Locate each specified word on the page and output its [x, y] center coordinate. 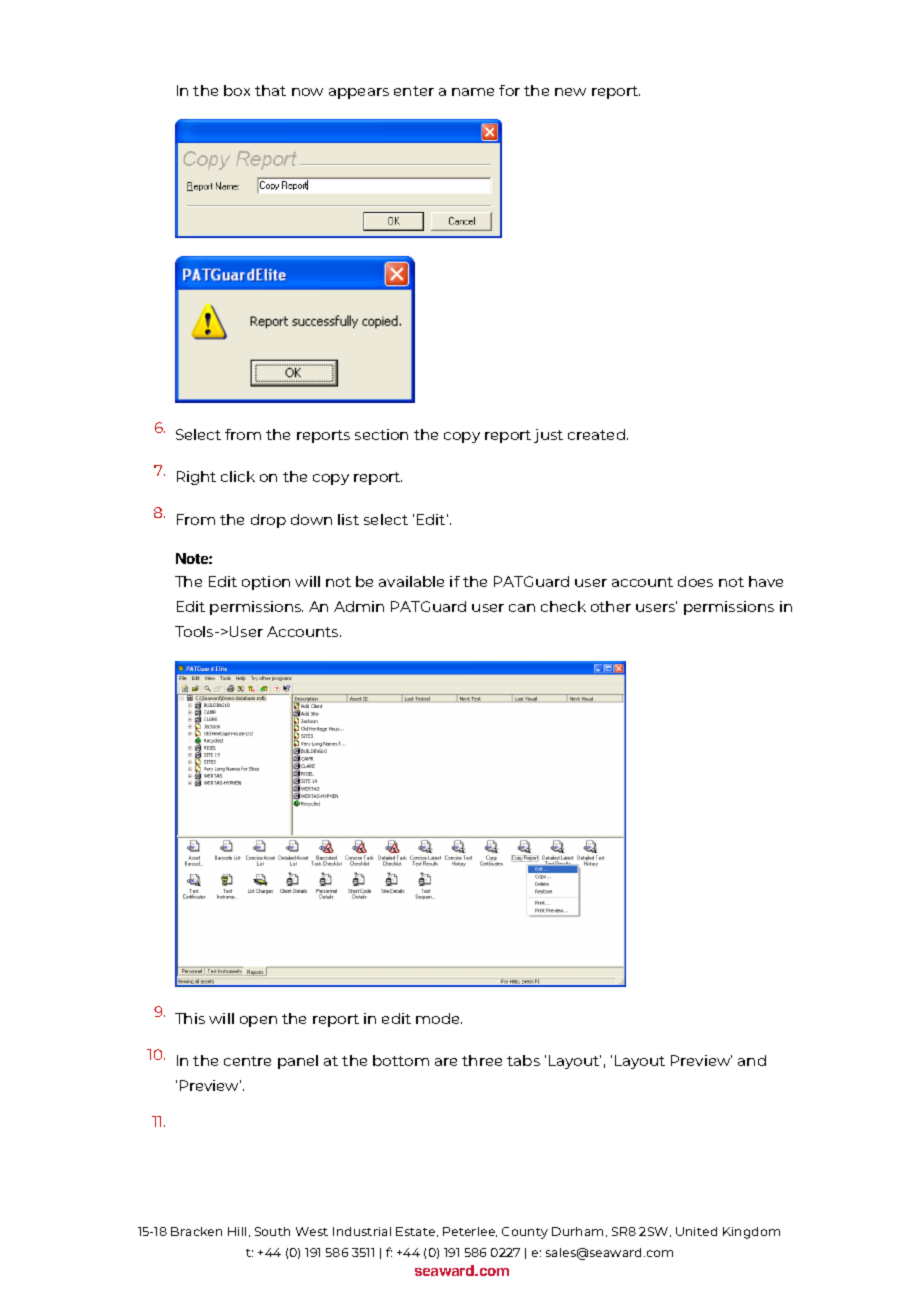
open [258, 1021]
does [695, 581]
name [473, 92]
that [270, 90]
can [522, 608]
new [570, 92]
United [696, 1231]
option [266, 583]
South [272, 1231]
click [238, 476]
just [548, 436]
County [525, 1233]
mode [439, 1018]
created [596, 434]
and [752, 1060]
